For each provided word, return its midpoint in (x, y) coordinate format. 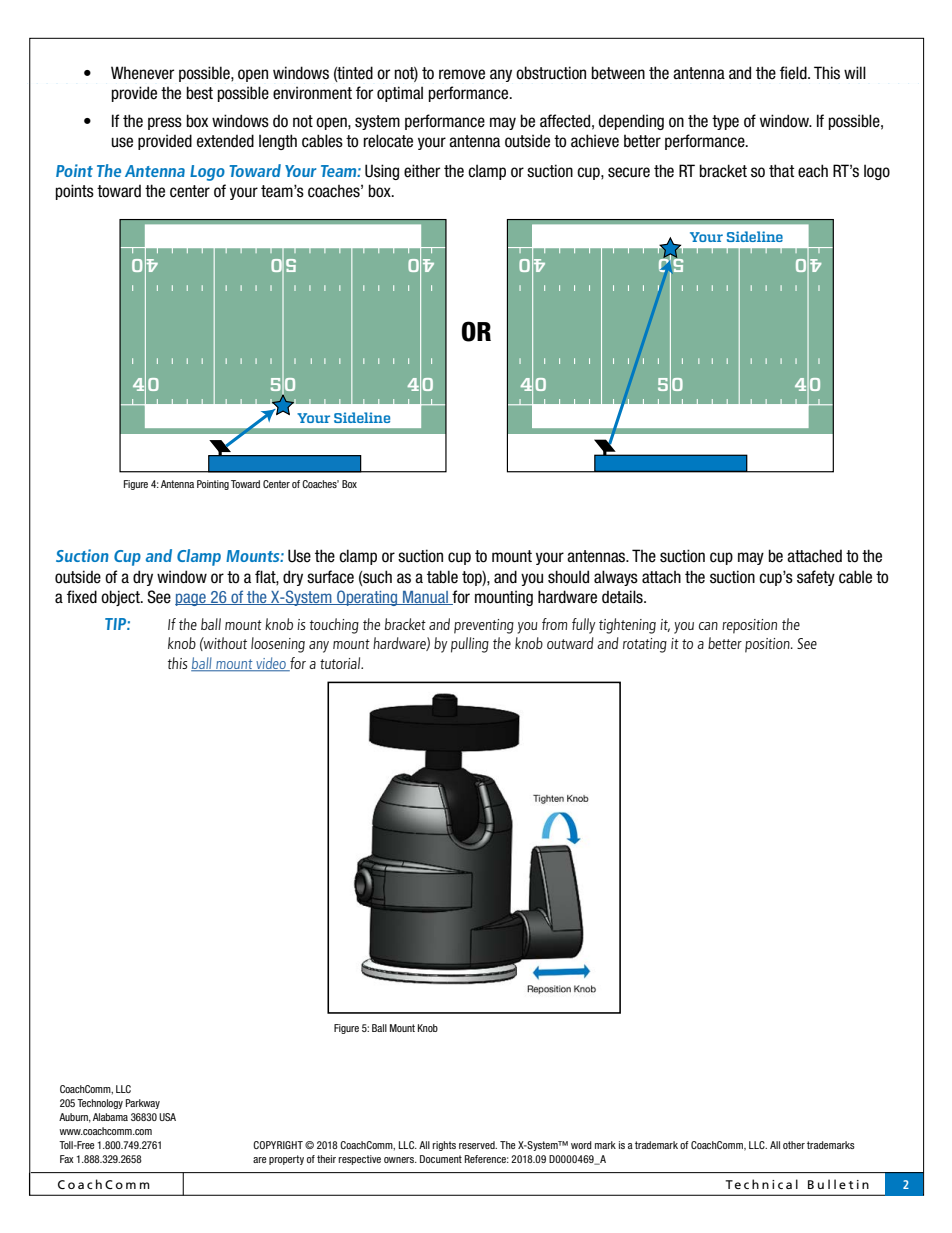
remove (462, 74)
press (165, 123)
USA (167, 1117)
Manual (425, 598)
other (794, 1145)
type (725, 122)
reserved (478, 1145)
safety (816, 578)
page (191, 599)
